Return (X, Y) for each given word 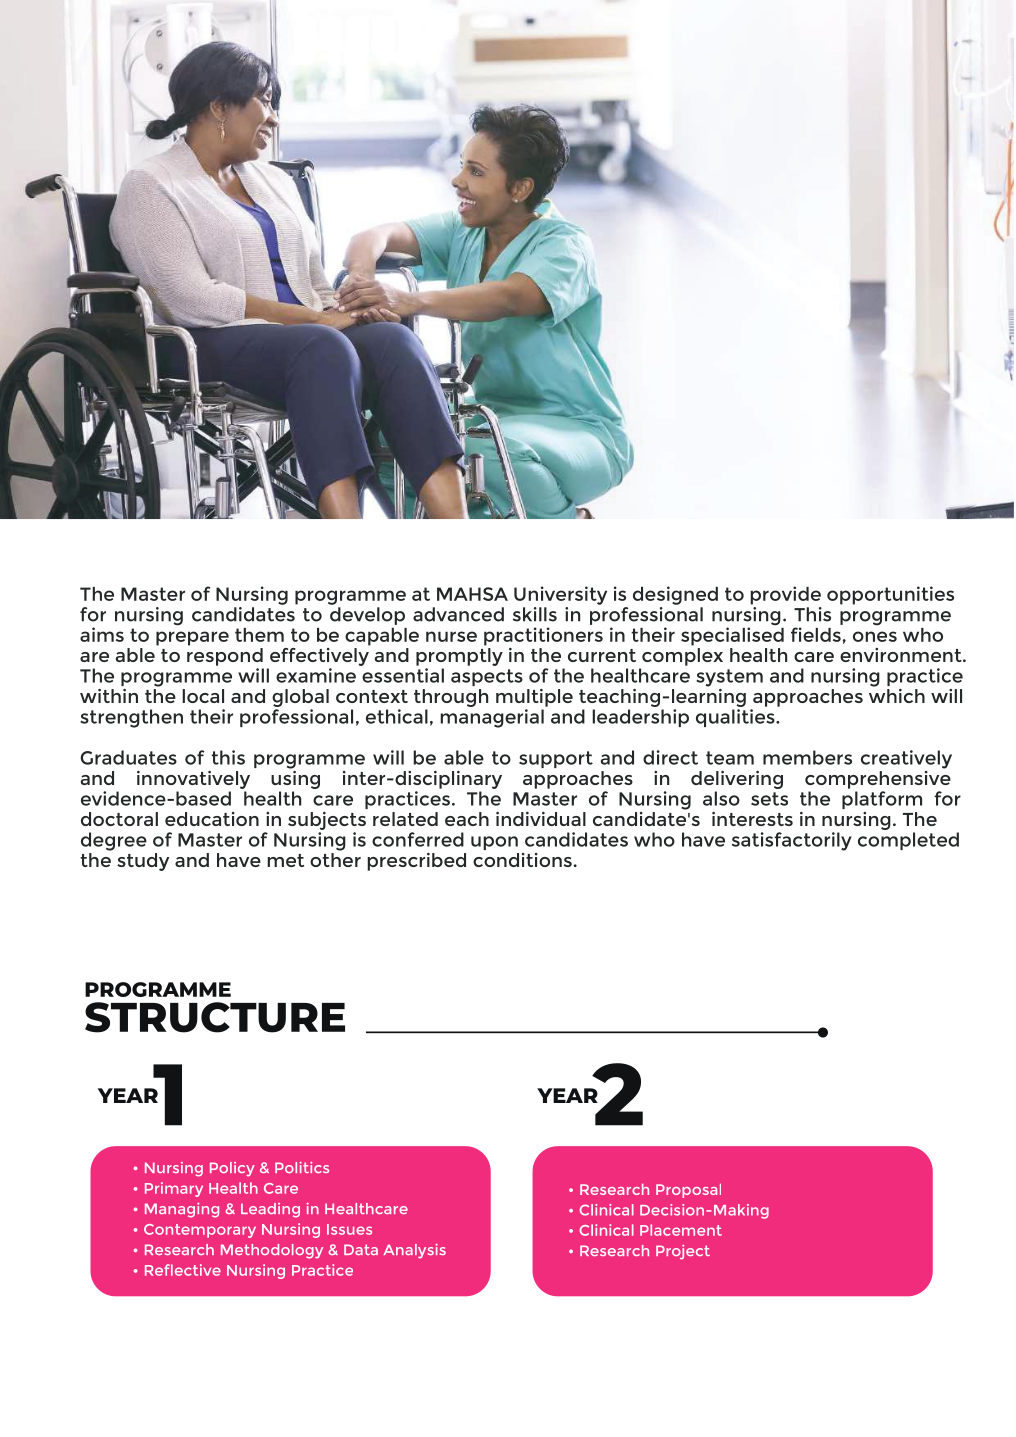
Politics (302, 1167)
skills (535, 614)
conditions (522, 860)
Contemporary (200, 1231)
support (556, 759)
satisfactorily (792, 841)
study (143, 862)
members (807, 757)
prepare (192, 638)
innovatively (193, 780)
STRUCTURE (215, 1017)
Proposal (688, 1191)
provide (785, 595)
